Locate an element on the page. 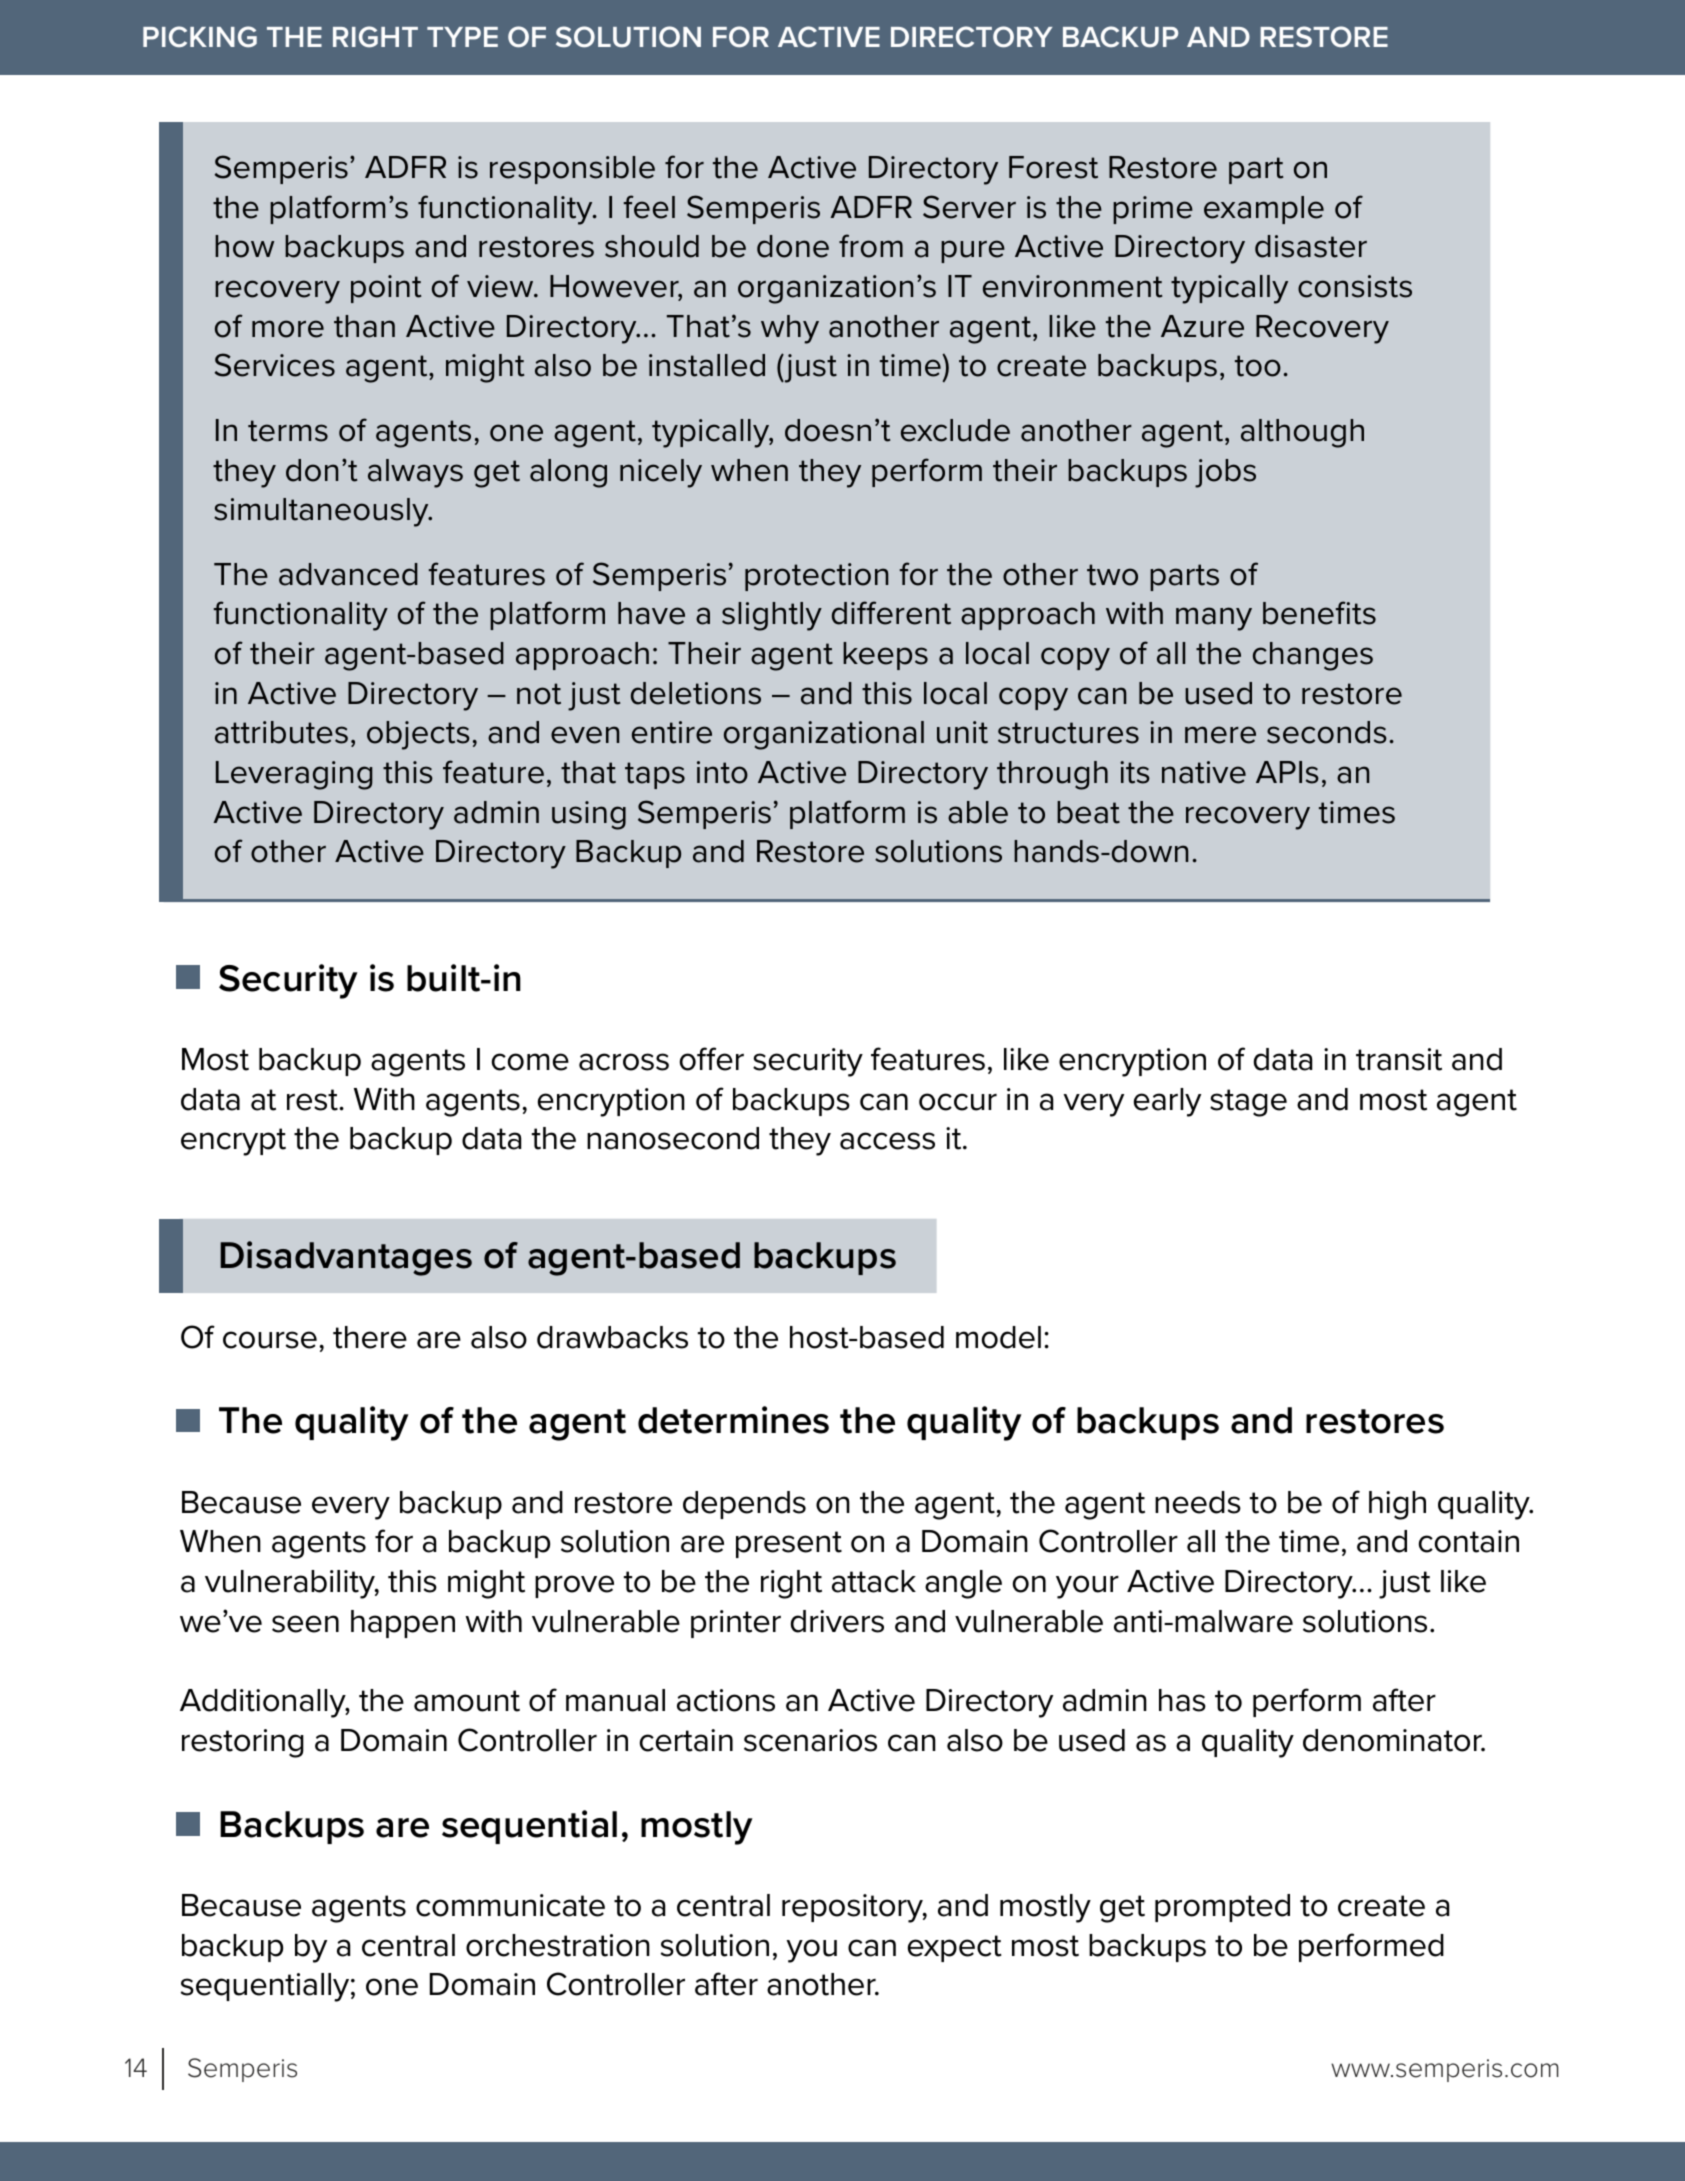  communicate is located at coordinates (510, 1905).
